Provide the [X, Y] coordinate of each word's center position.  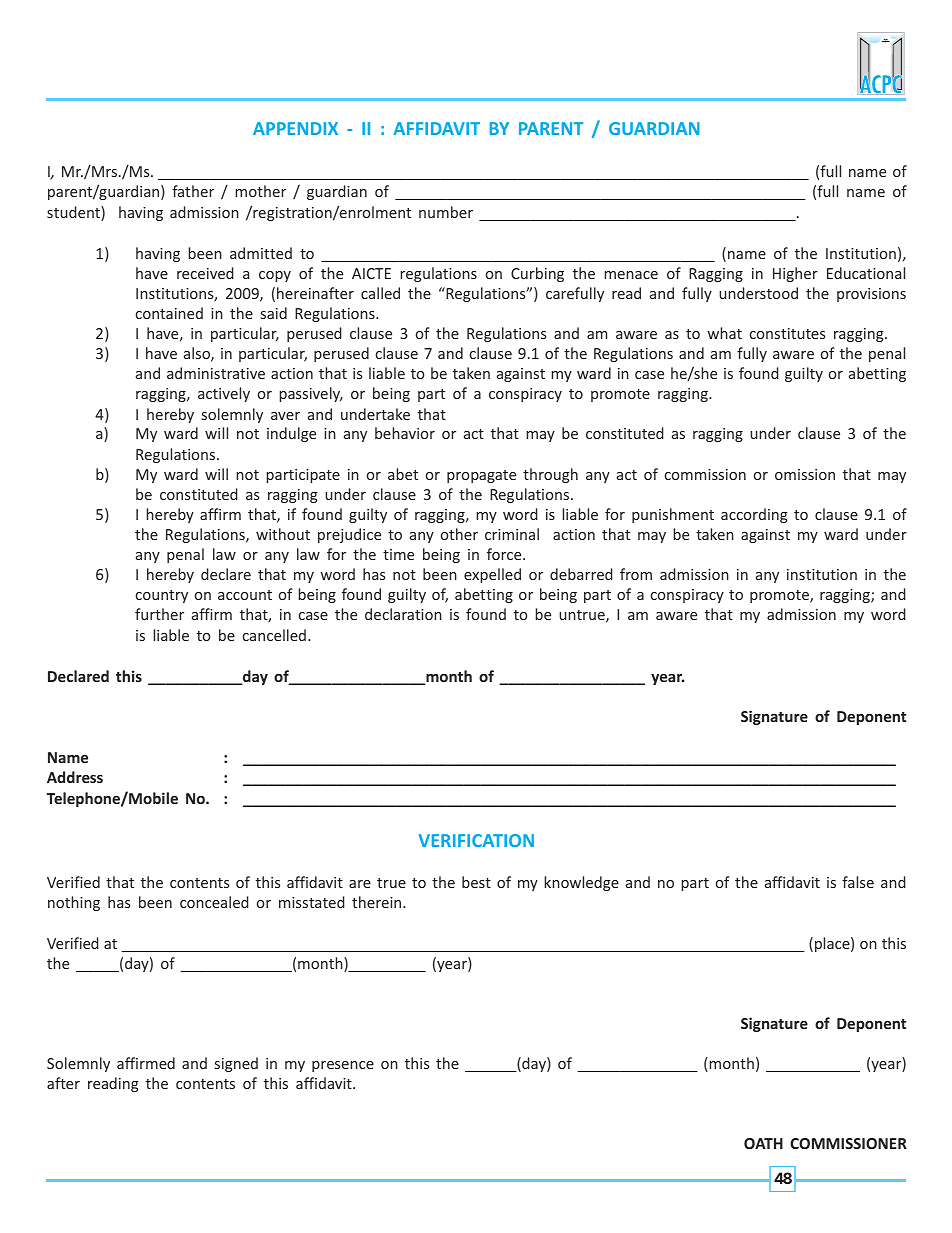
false [858, 882]
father [193, 191]
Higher [795, 274]
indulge [291, 434]
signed [236, 1064]
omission [805, 474]
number [446, 212]
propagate [481, 476]
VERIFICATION [476, 840]
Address [75, 777]
